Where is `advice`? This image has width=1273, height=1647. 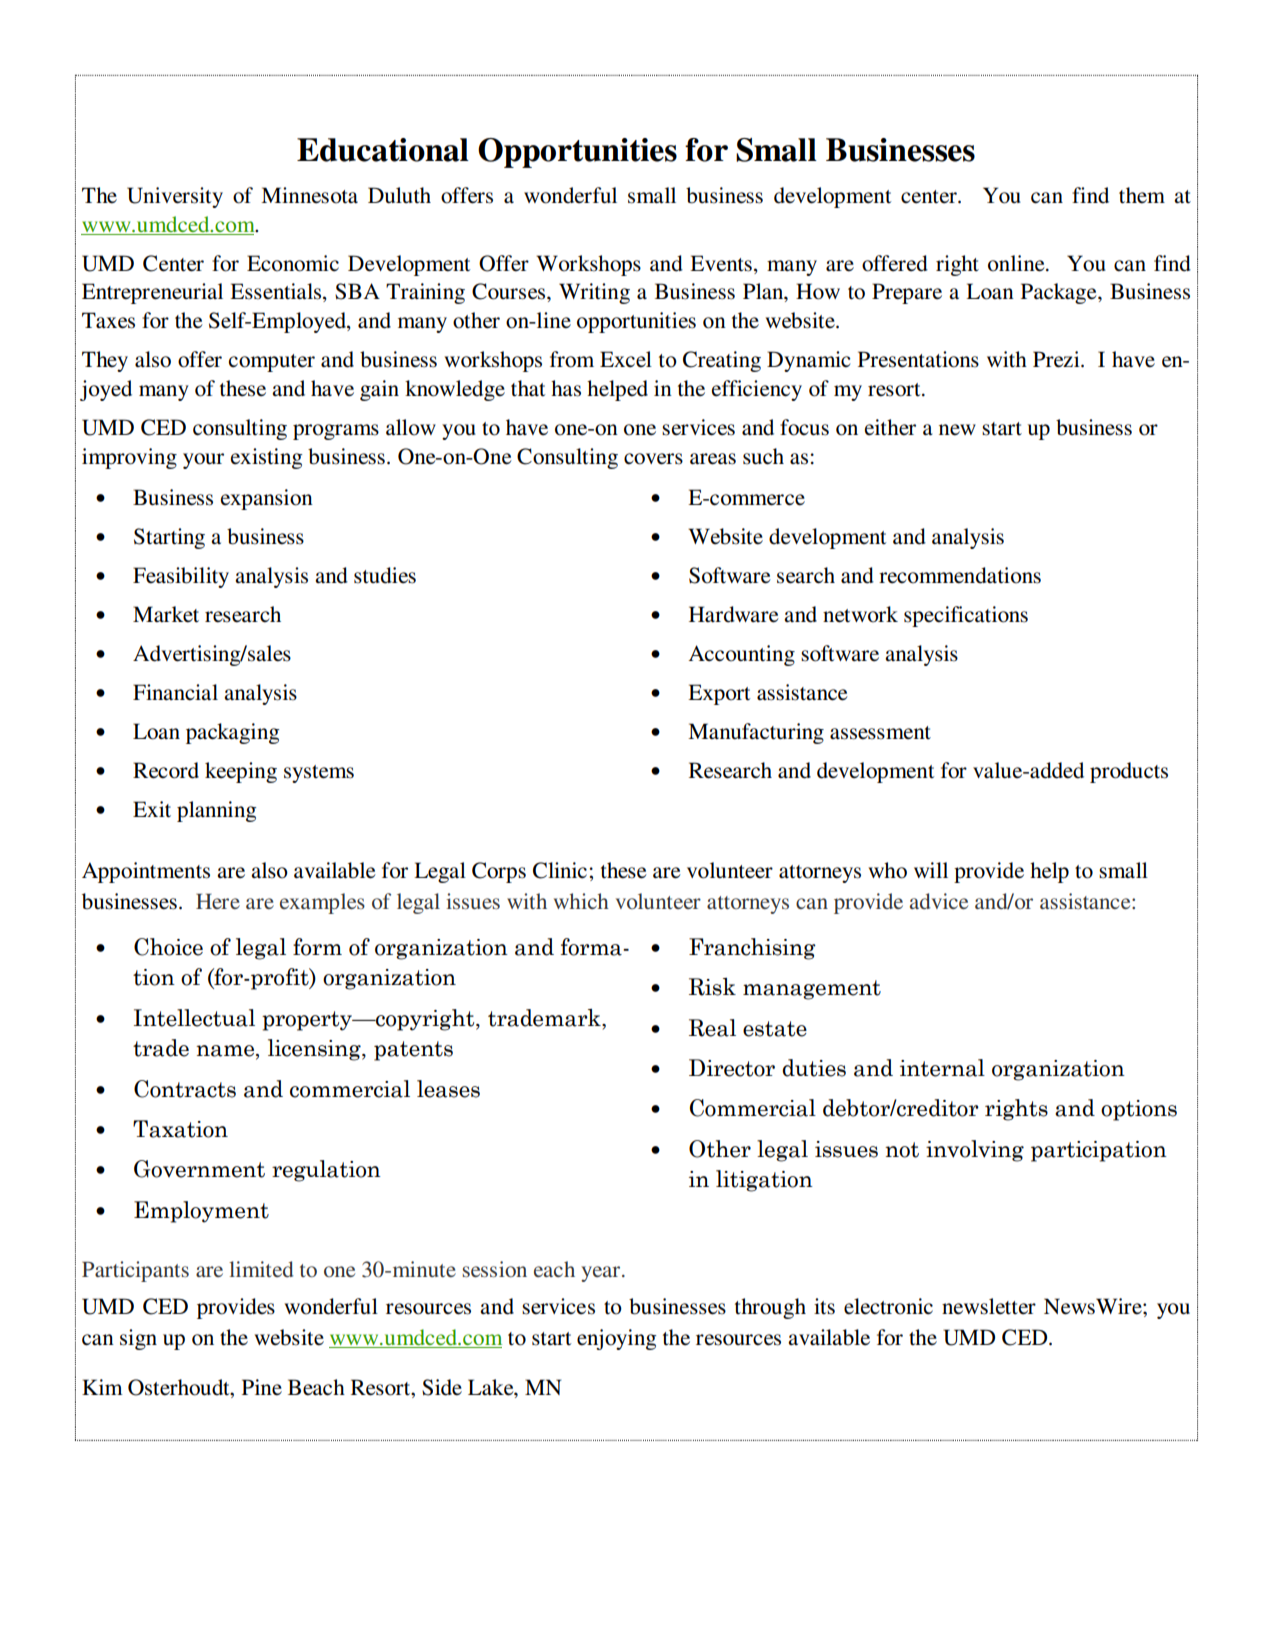
advice is located at coordinates (939, 901).
